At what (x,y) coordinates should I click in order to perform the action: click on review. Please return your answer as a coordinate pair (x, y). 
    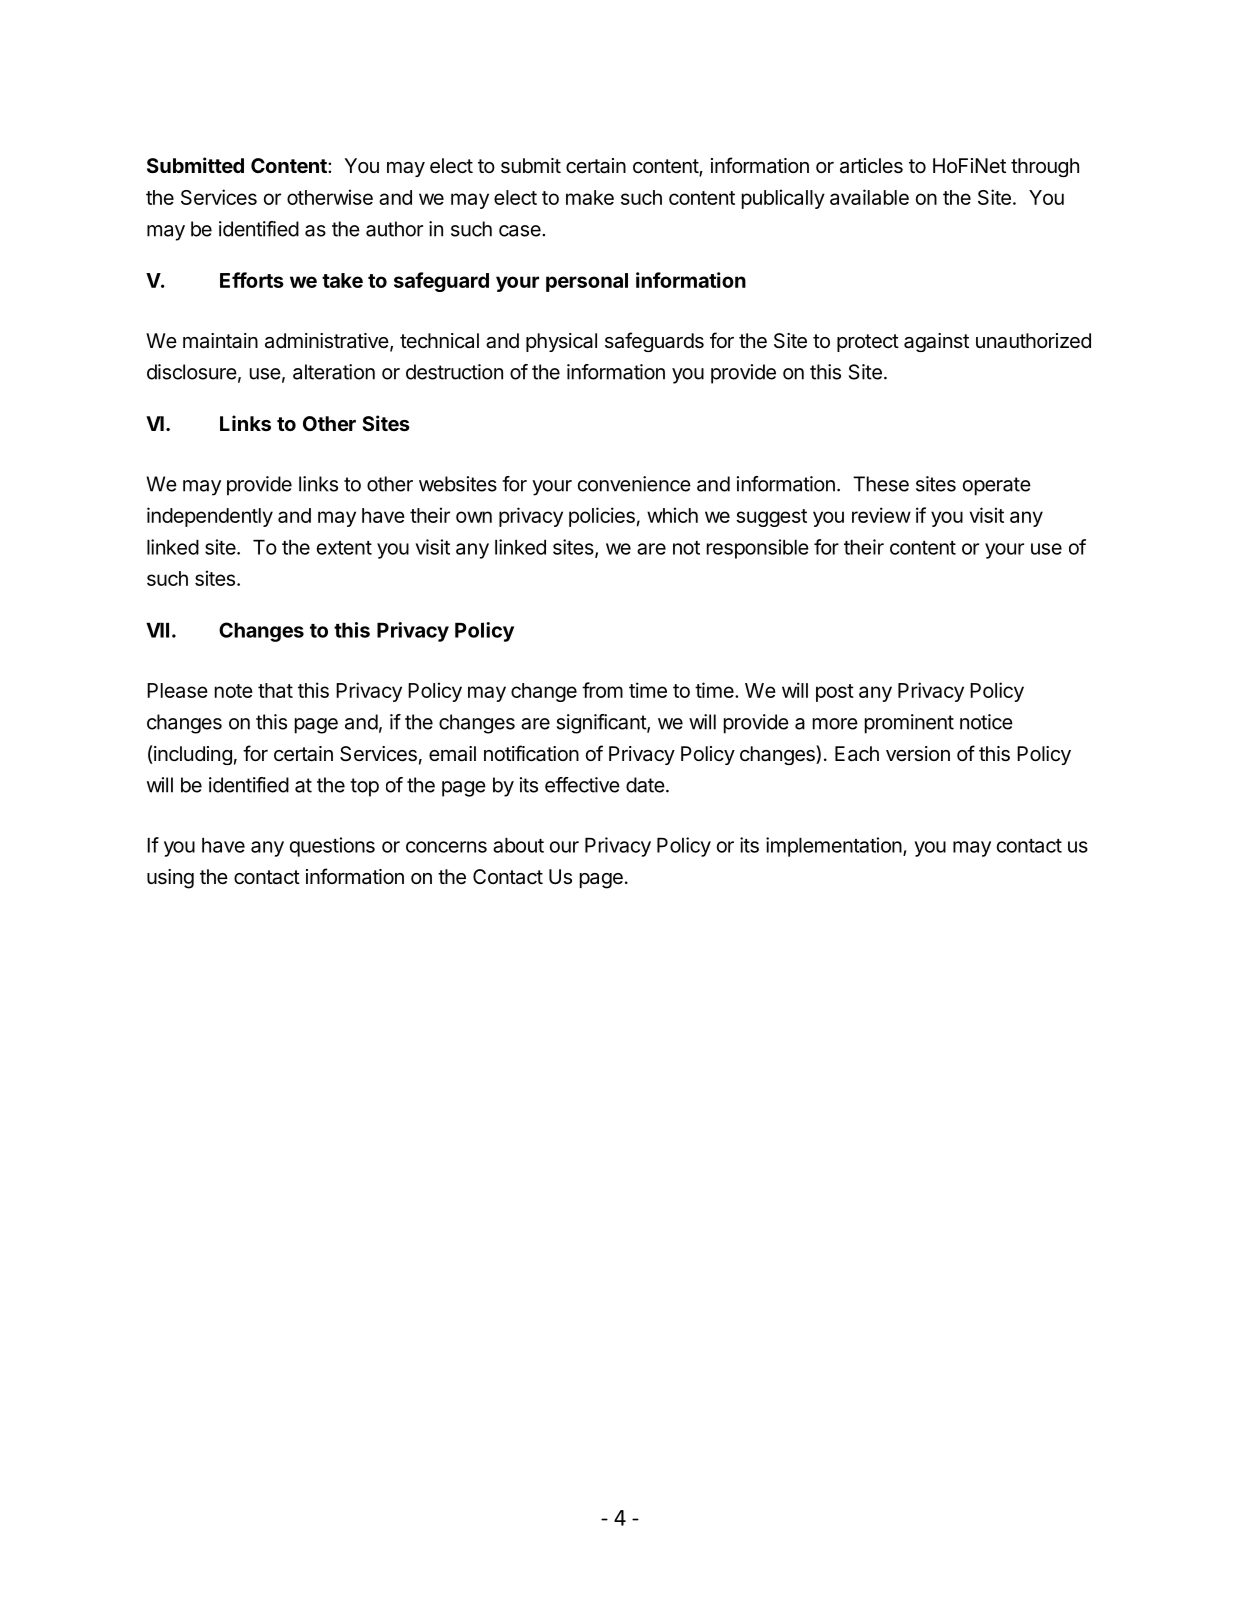
    Looking at the image, I should click on (881, 515).
